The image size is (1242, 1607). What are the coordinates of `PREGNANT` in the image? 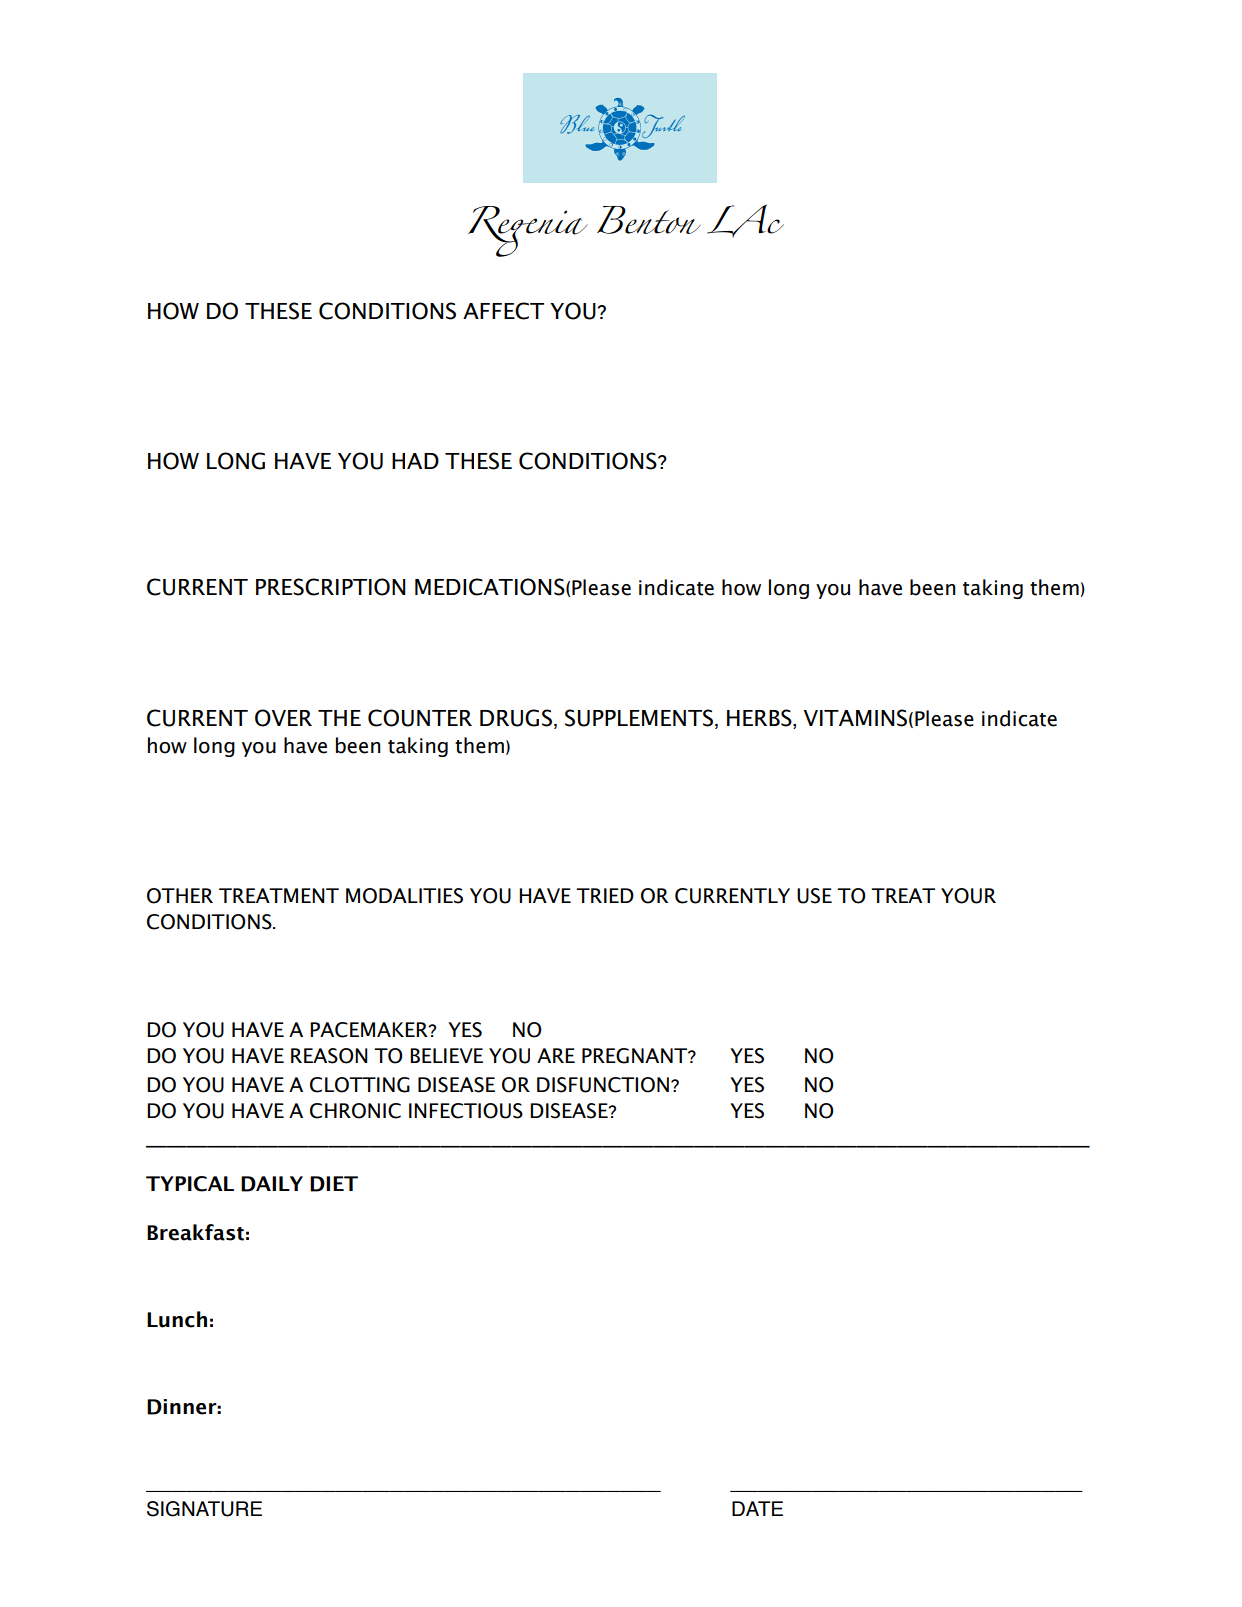 It's located at (636, 1056).
